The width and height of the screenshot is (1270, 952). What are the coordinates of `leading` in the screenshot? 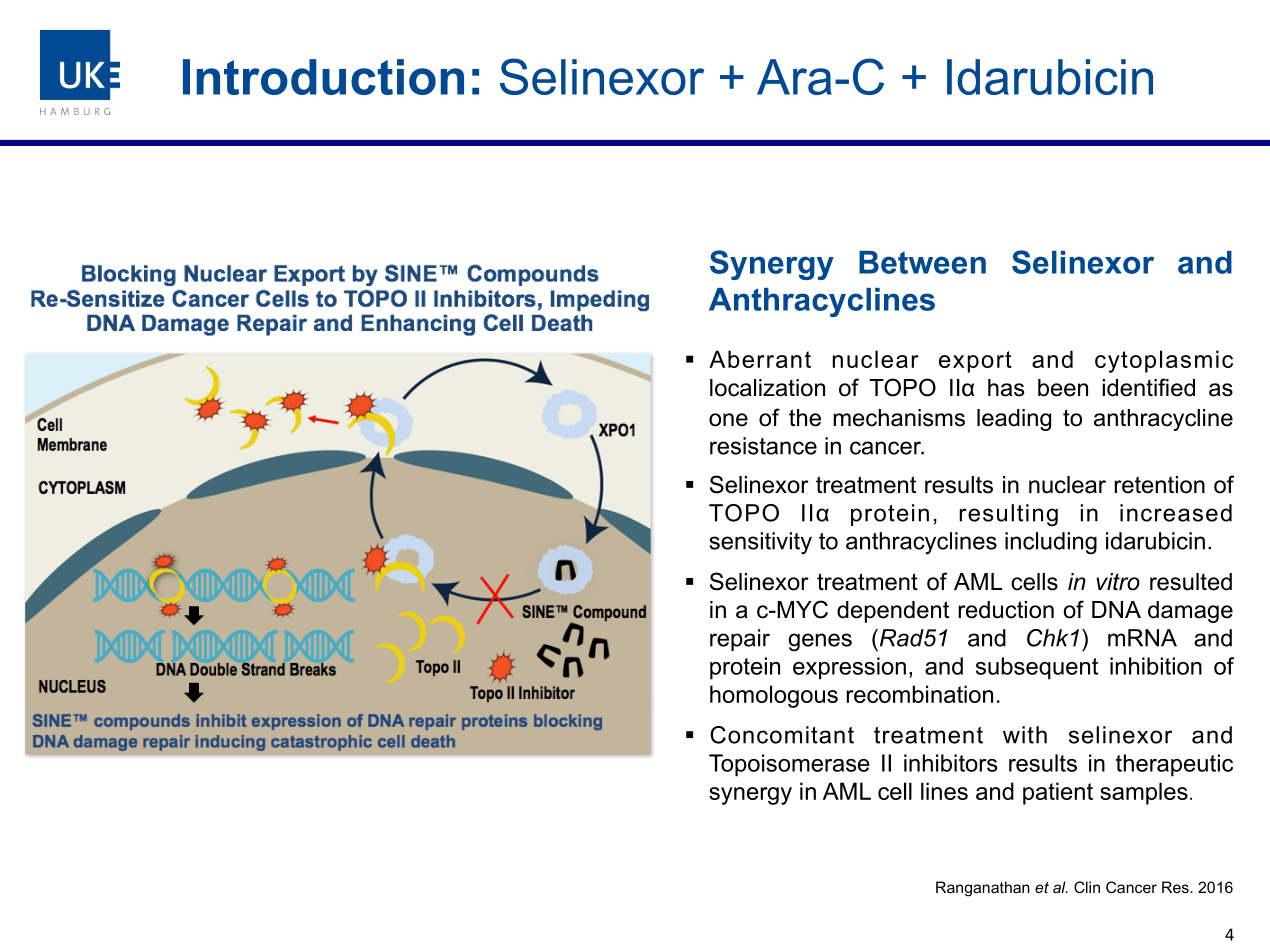 It's located at (1014, 420).
